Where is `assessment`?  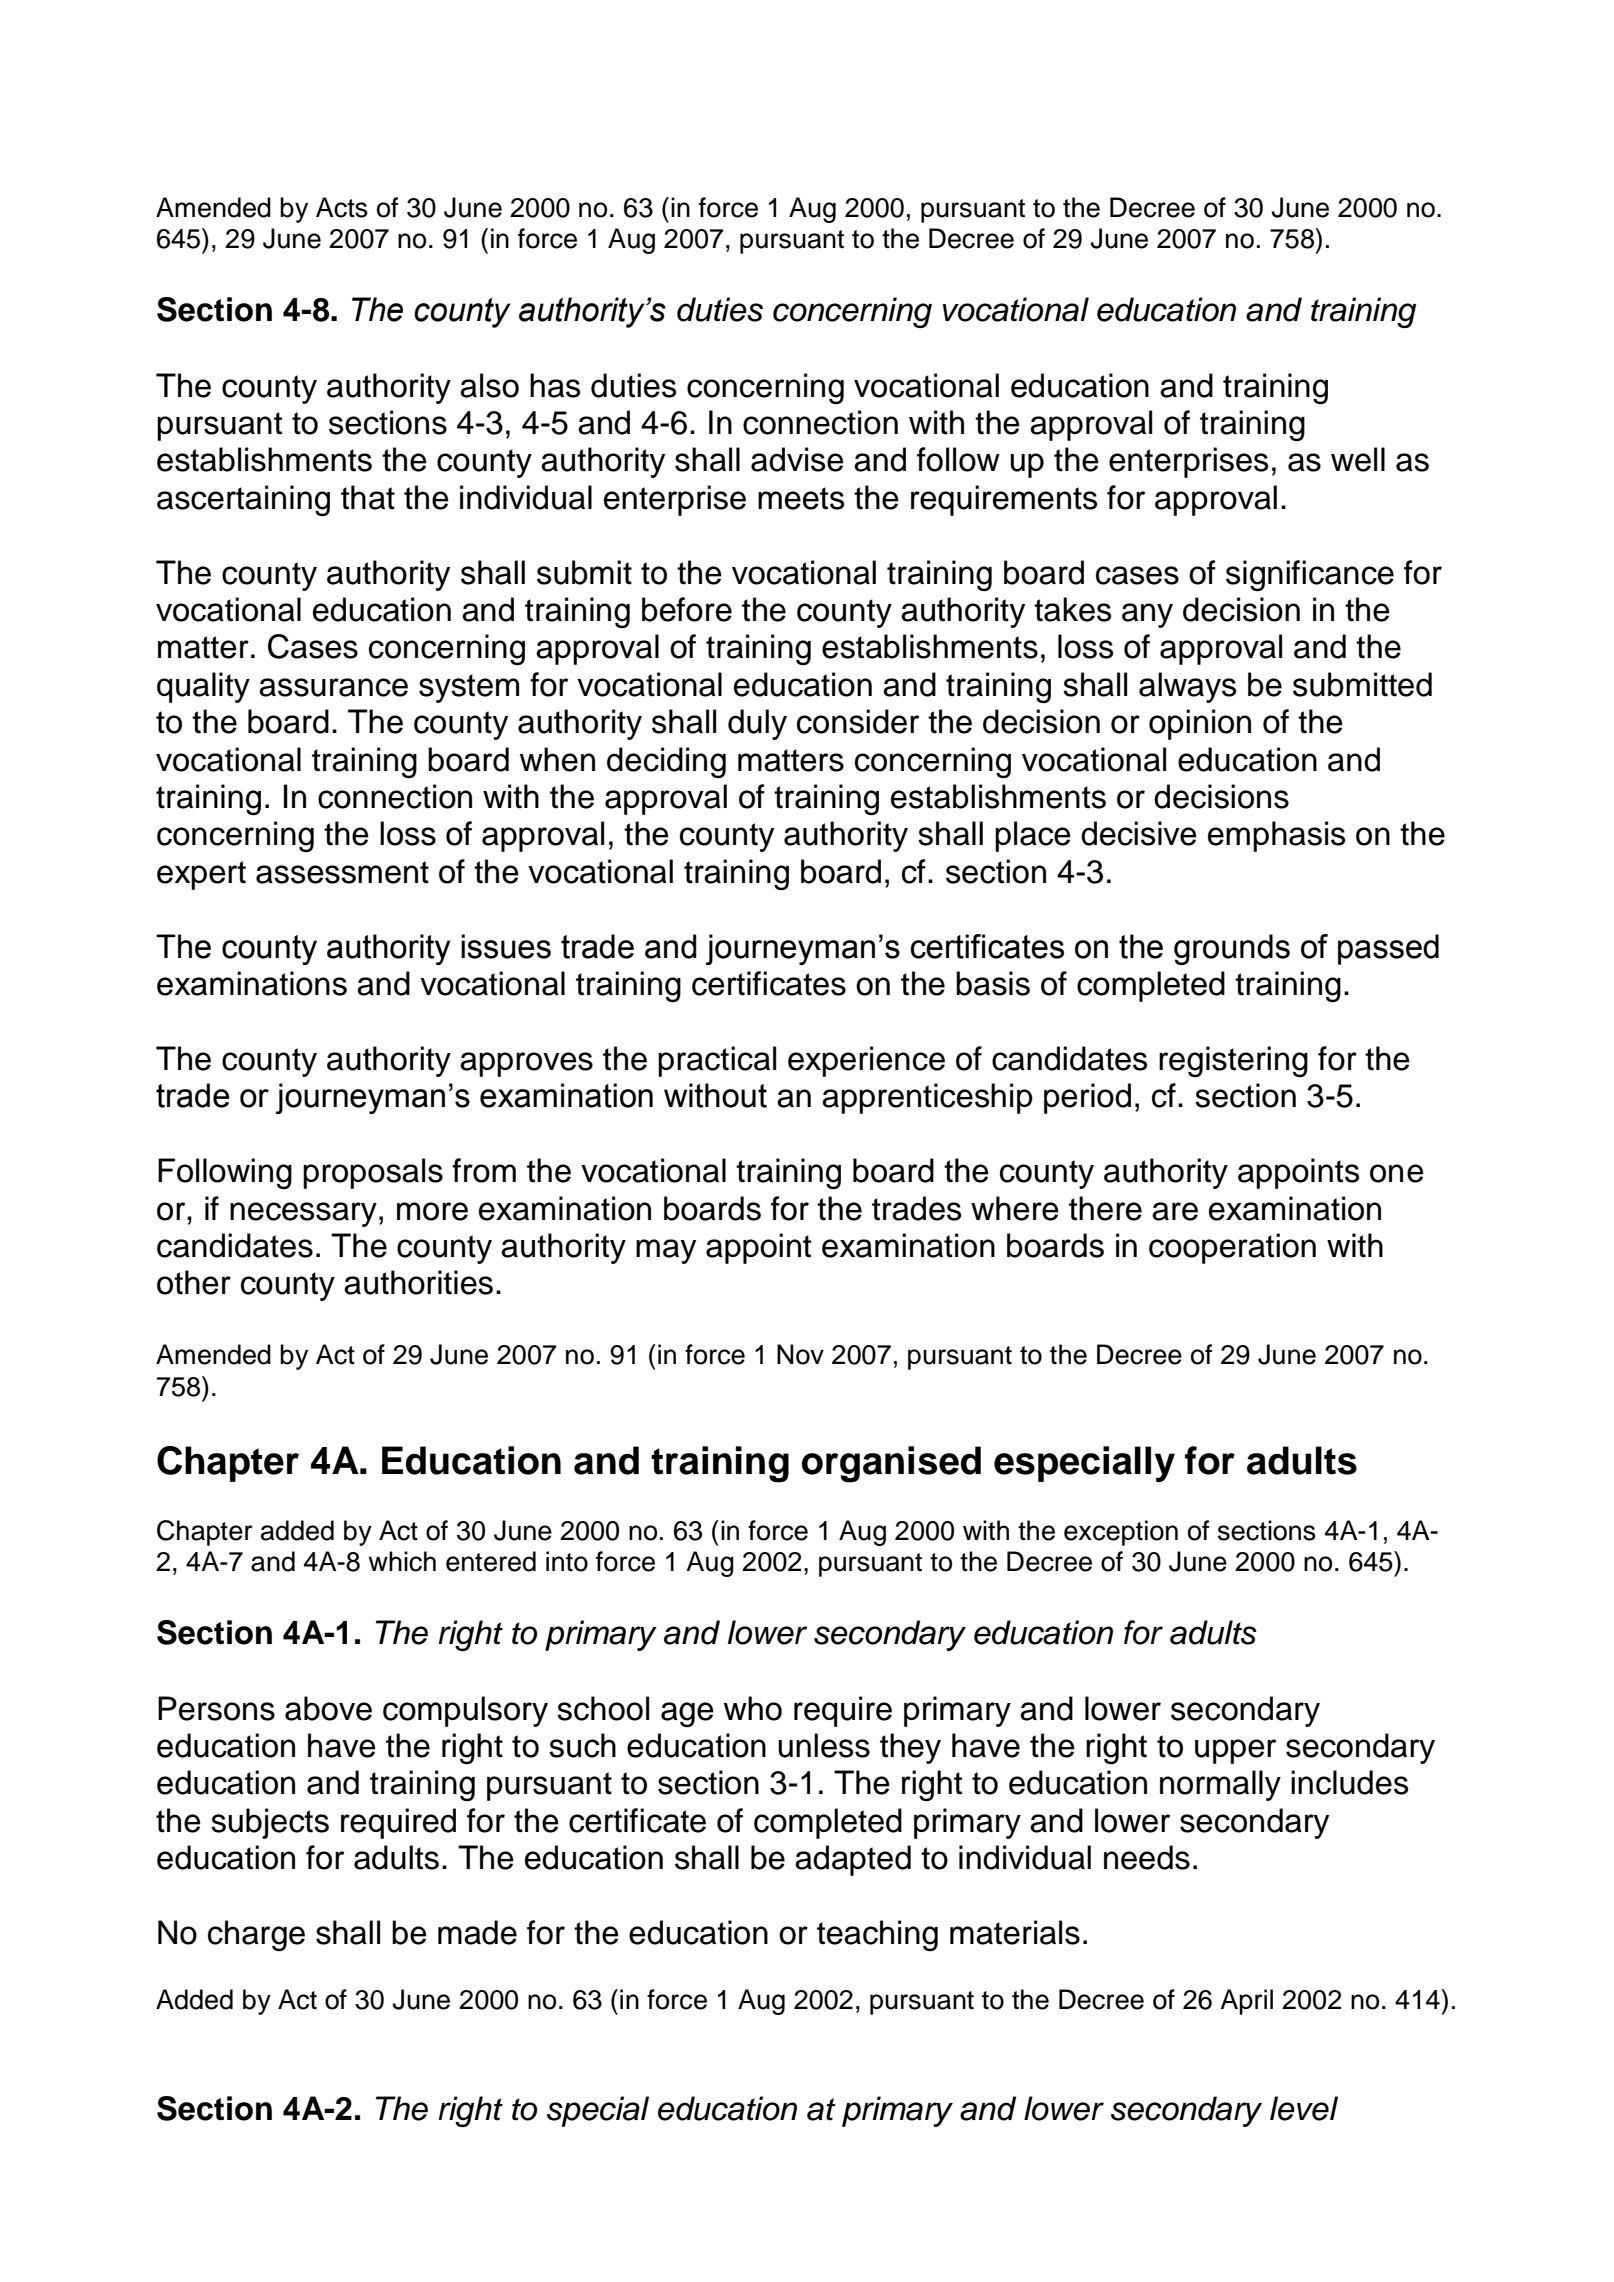
assessment is located at coordinates (342, 872).
